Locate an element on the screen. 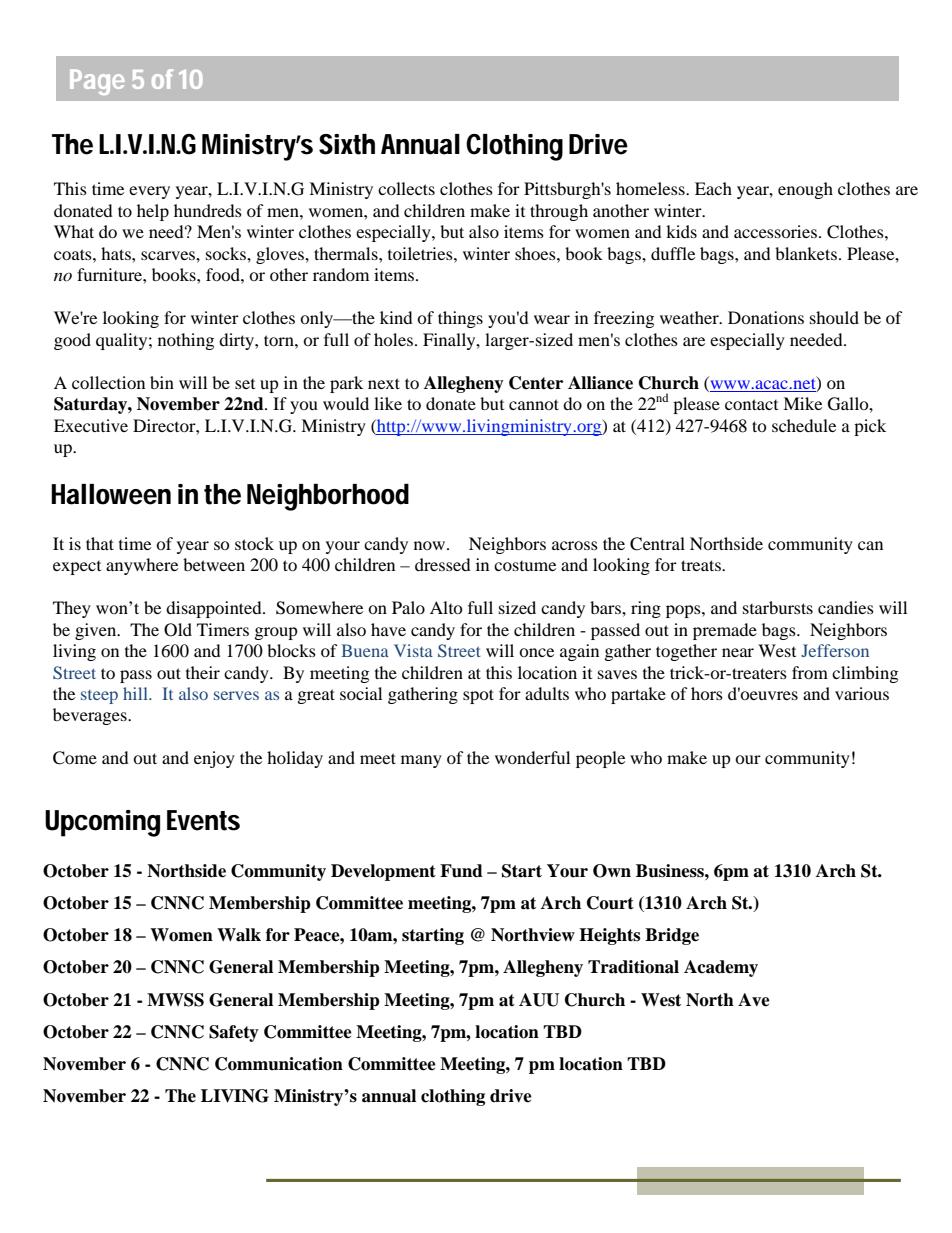 This screenshot has height=1233, width=952. Page is located at coordinates (97, 82).
